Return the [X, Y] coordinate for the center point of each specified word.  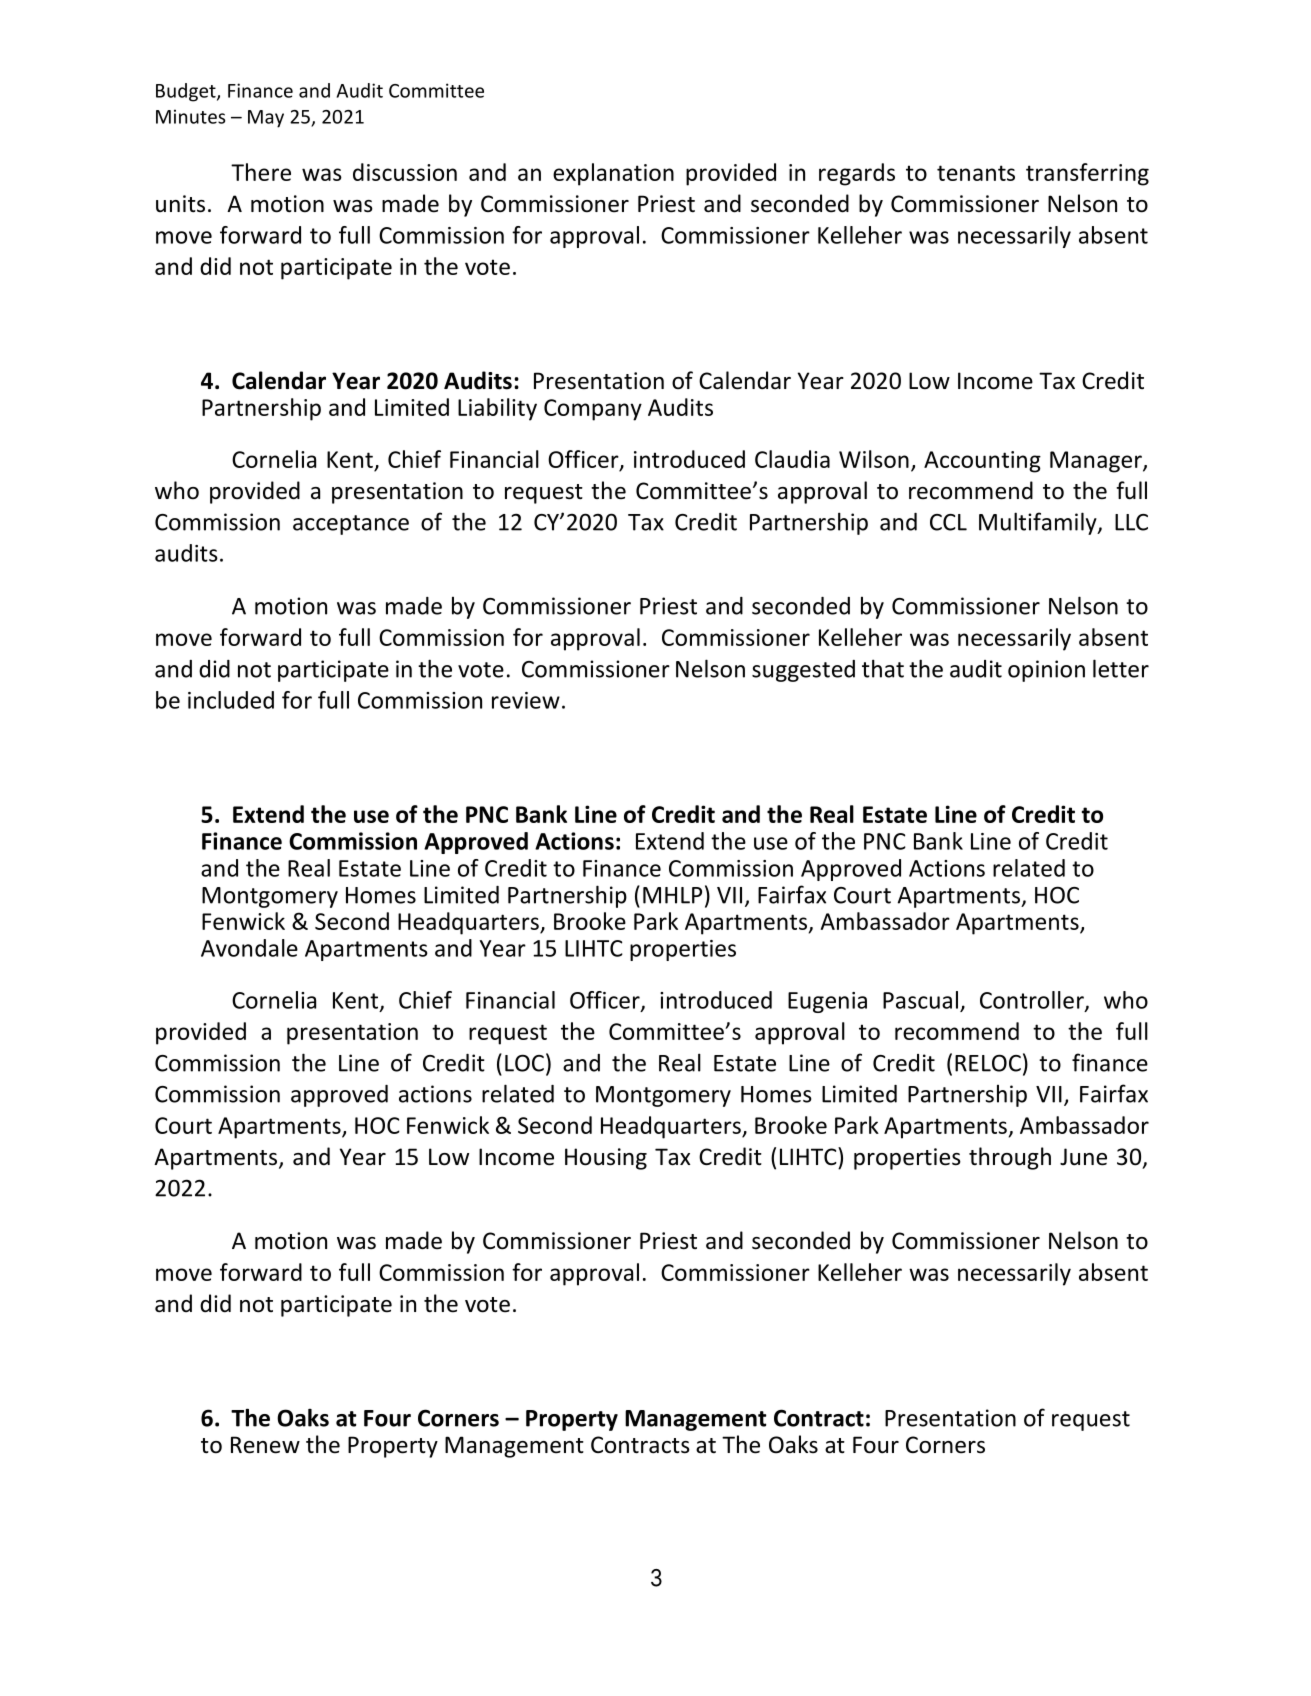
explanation [613, 174]
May [266, 119]
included [231, 700]
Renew [265, 1445]
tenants [976, 173]
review [526, 700]
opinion [1046, 671]
